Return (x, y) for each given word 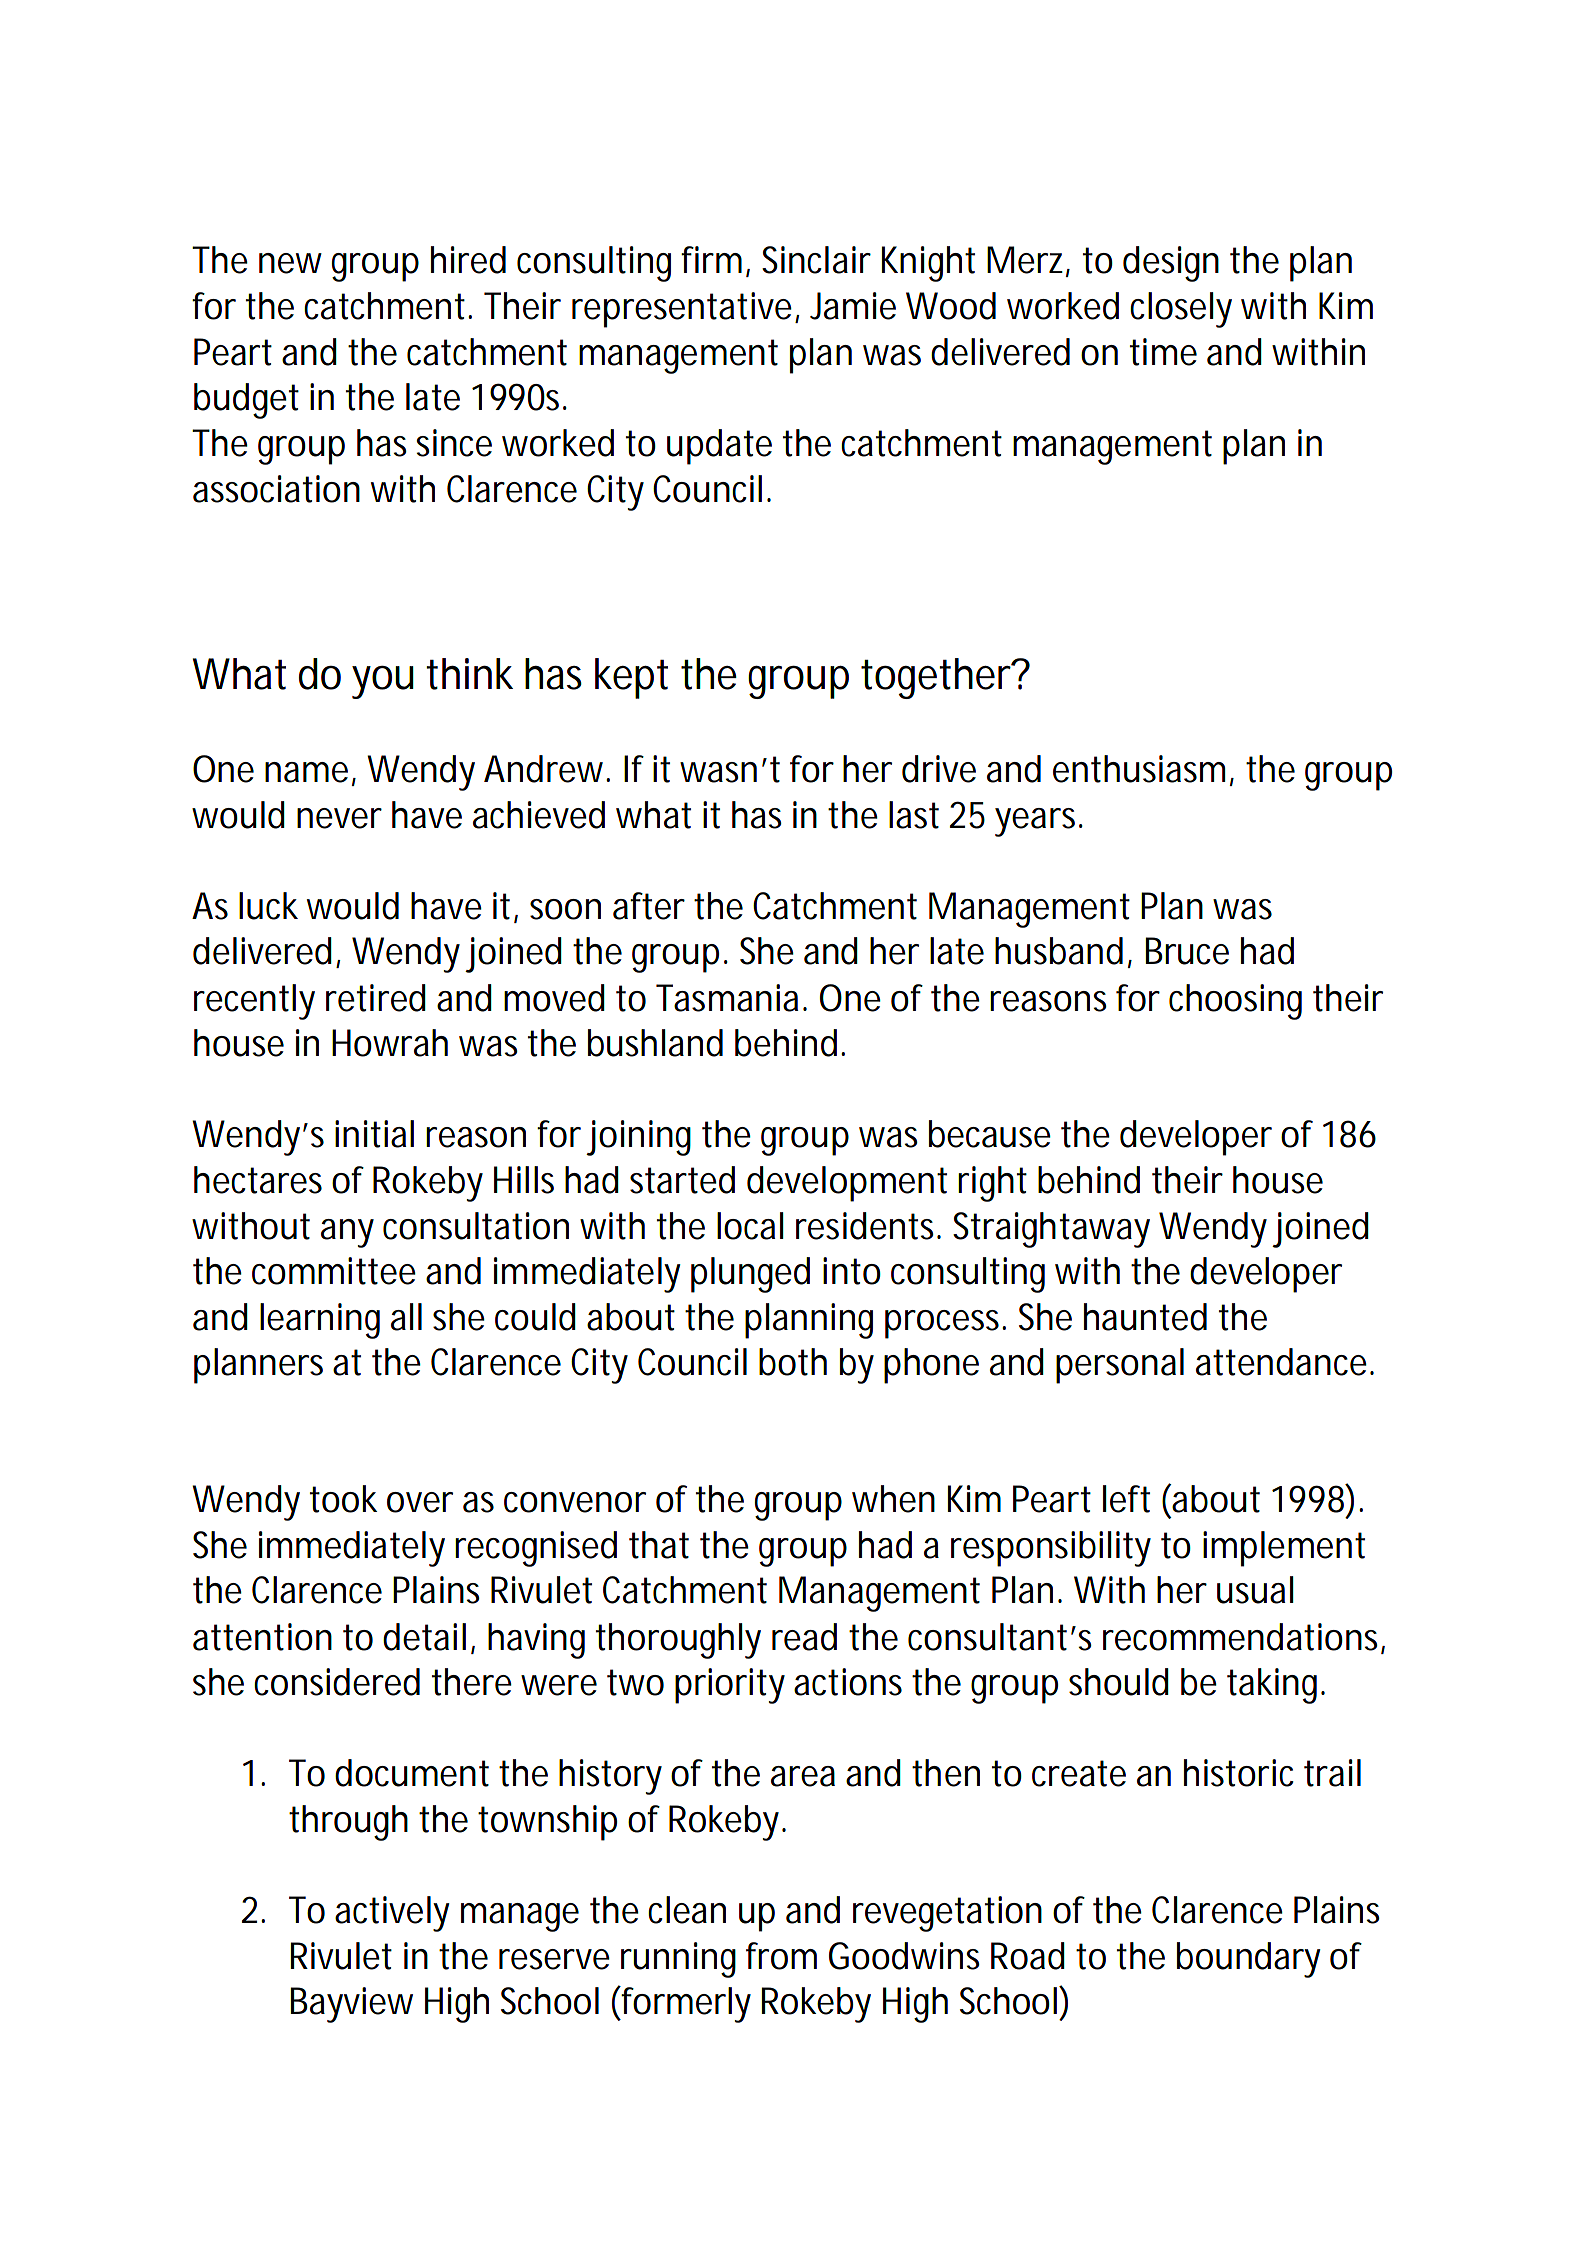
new (290, 263)
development (847, 1184)
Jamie (853, 306)
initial (374, 1134)
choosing (1235, 1002)
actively (392, 1914)
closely (1181, 310)
